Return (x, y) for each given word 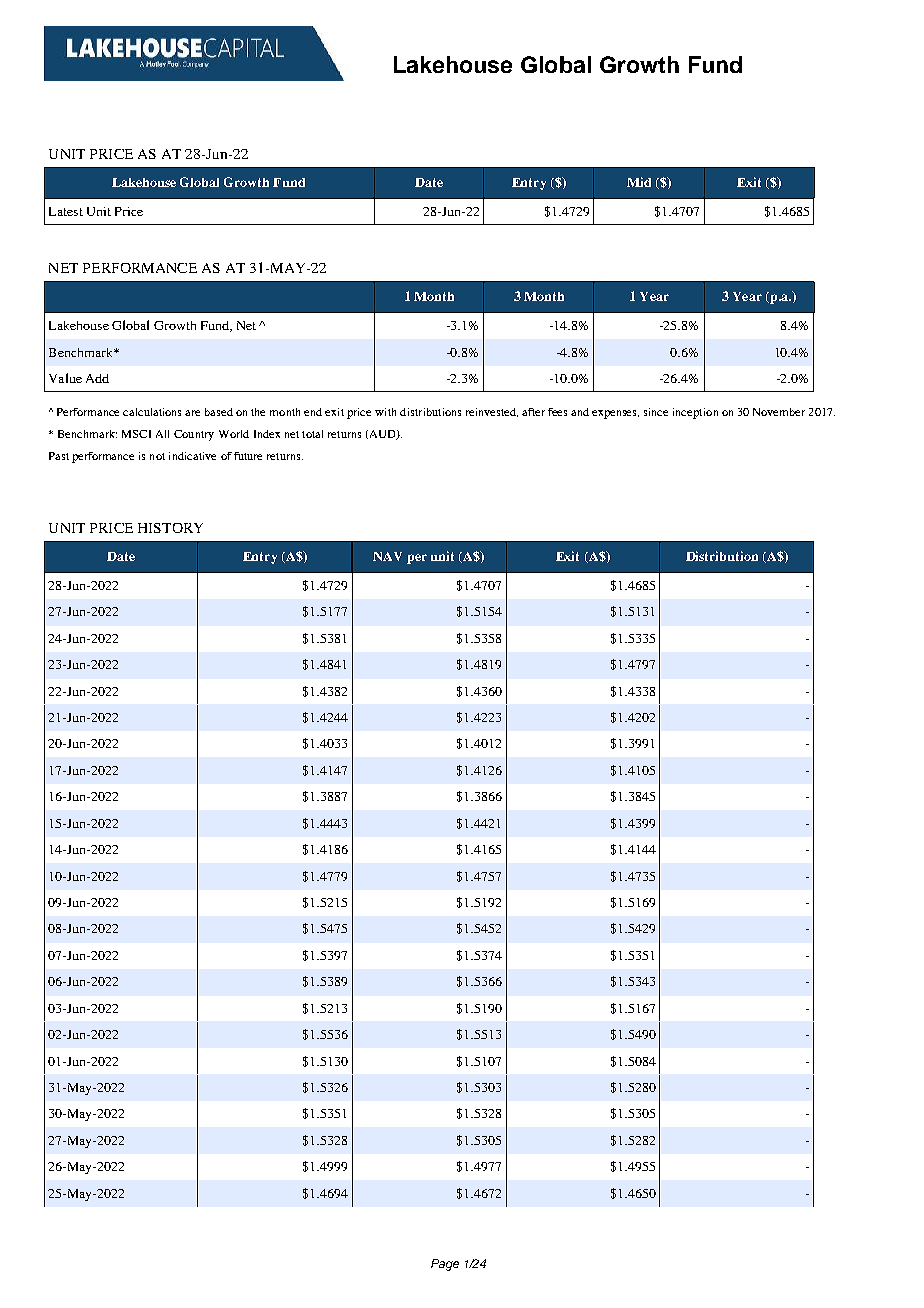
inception (695, 413)
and (580, 412)
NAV (387, 556)
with (385, 412)
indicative (192, 456)
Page (445, 1265)
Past (59, 456)
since (656, 412)
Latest (66, 211)
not (157, 456)
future (248, 456)
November (779, 412)
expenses (615, 414)
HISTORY (170, 528)
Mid (639, 182)
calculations (152, 412)
